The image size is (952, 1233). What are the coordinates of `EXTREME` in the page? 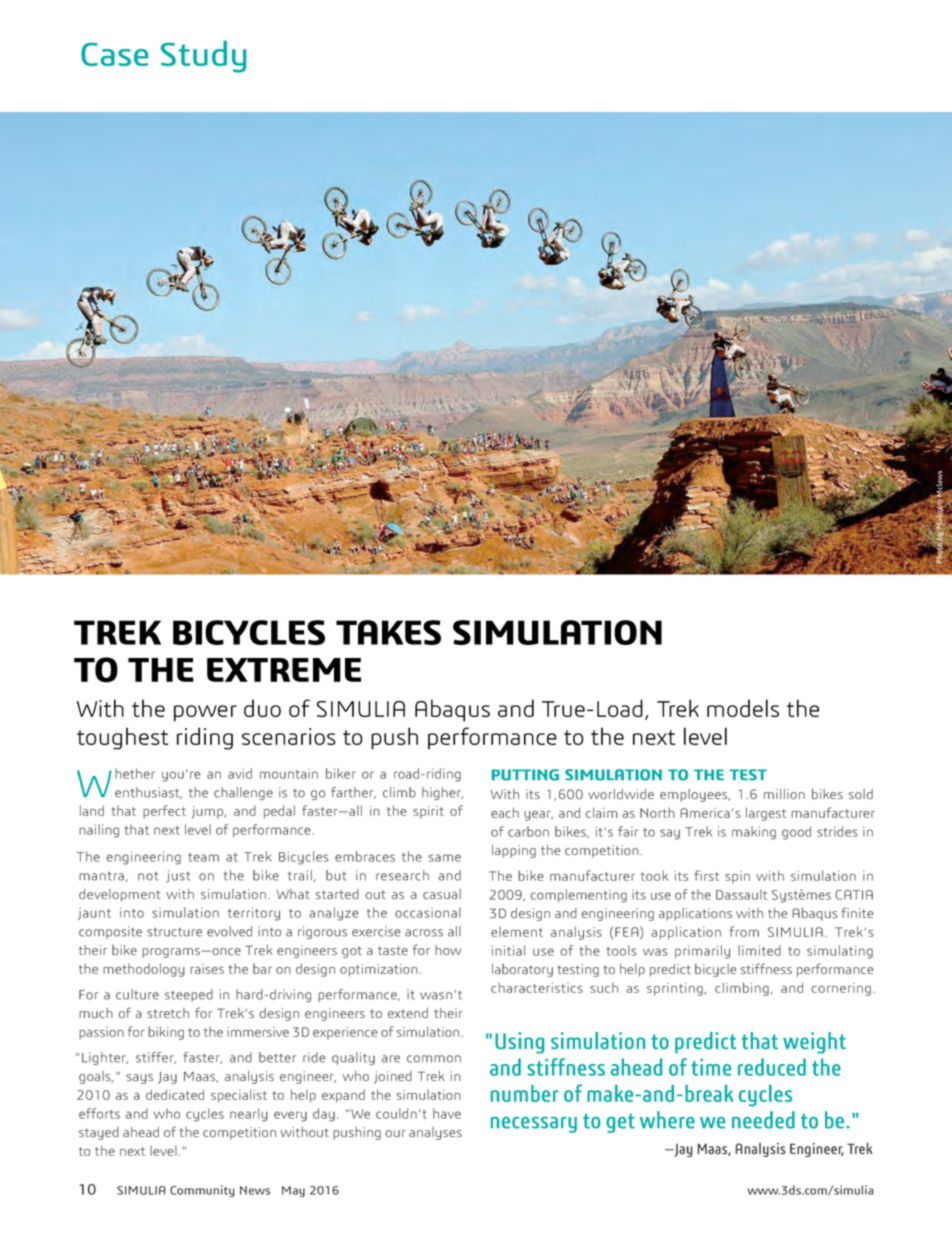 It's located at (284, 670).
